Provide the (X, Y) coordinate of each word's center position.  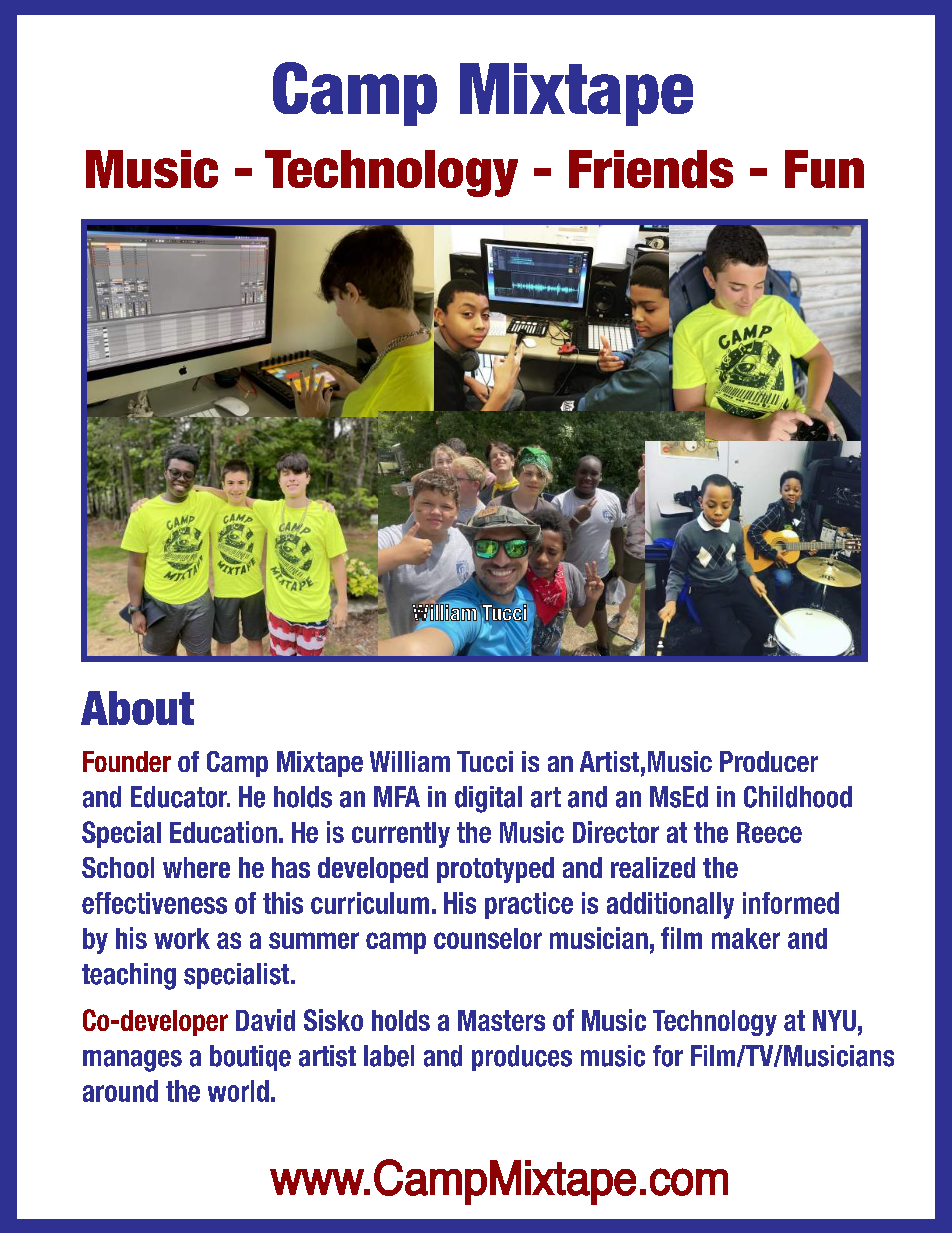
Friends (651, 169)
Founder (127, 761)
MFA (397, 796)
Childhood (798, 797)
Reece (769, 832)
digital (488, 799)
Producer (769, 761)
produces (522, 1058)
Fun (824, 169)
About (137, 708)
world (238, 1091)
